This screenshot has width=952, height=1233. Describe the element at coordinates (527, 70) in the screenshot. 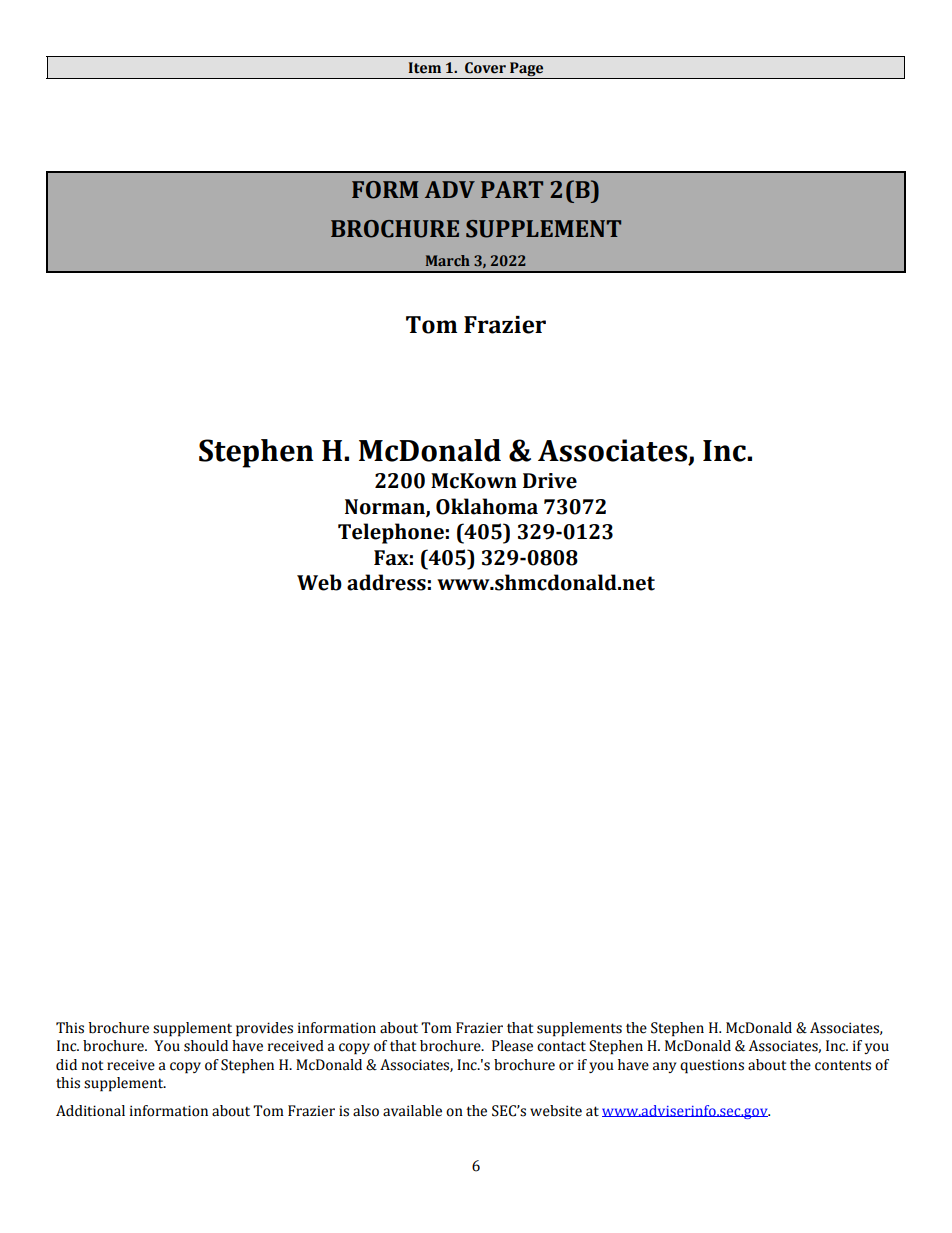

I see `Page` at that location.
